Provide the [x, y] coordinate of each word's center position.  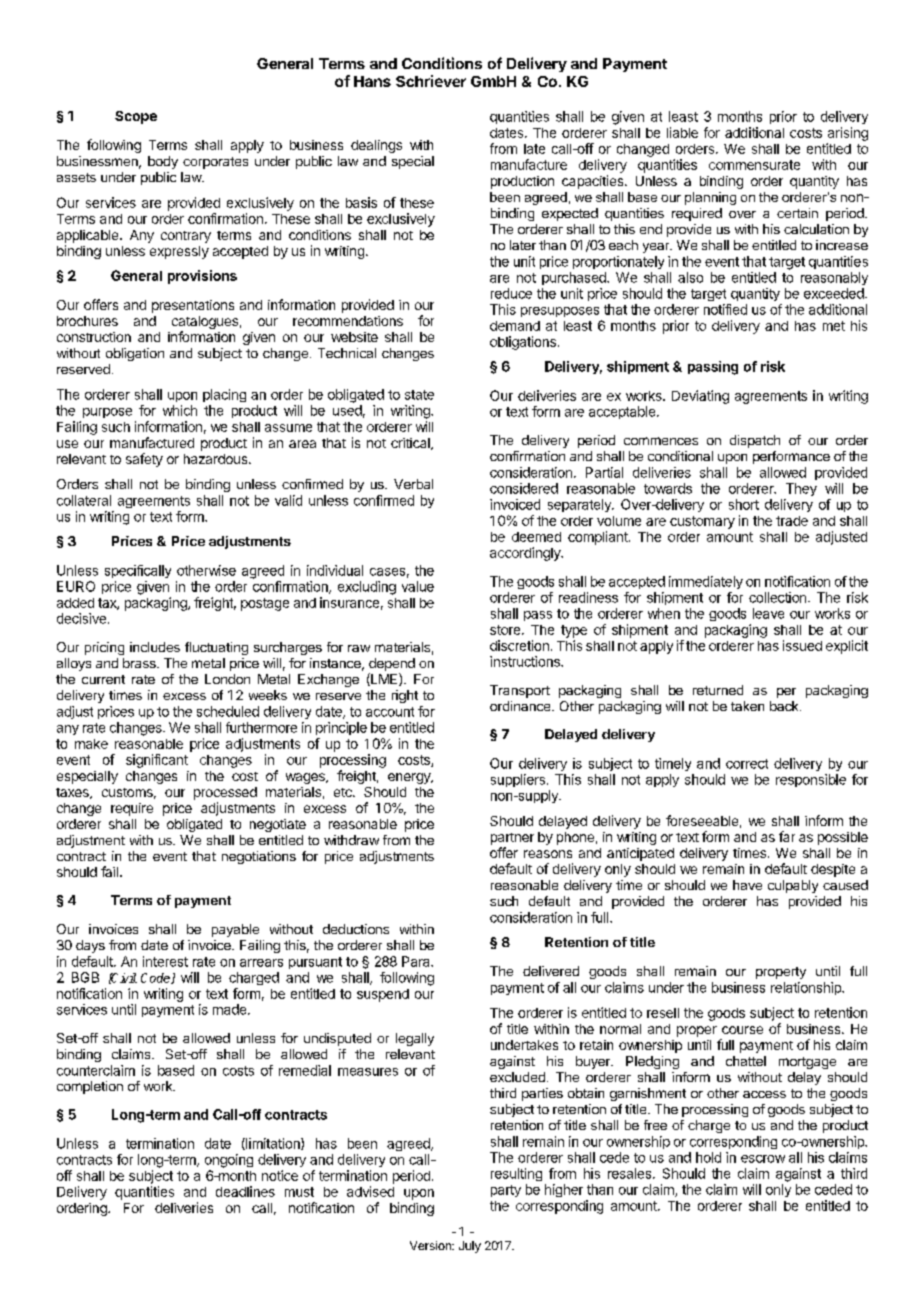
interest [165, 961]
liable [682, 132]
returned [718, 690]
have [747, 885]
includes [155, 647]
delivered [551, 971]
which [180, 410]
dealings [376, 146]
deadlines [245, 1191]
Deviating [700, 397]
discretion [519, 645]
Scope [136, 117]
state [419, 395]
